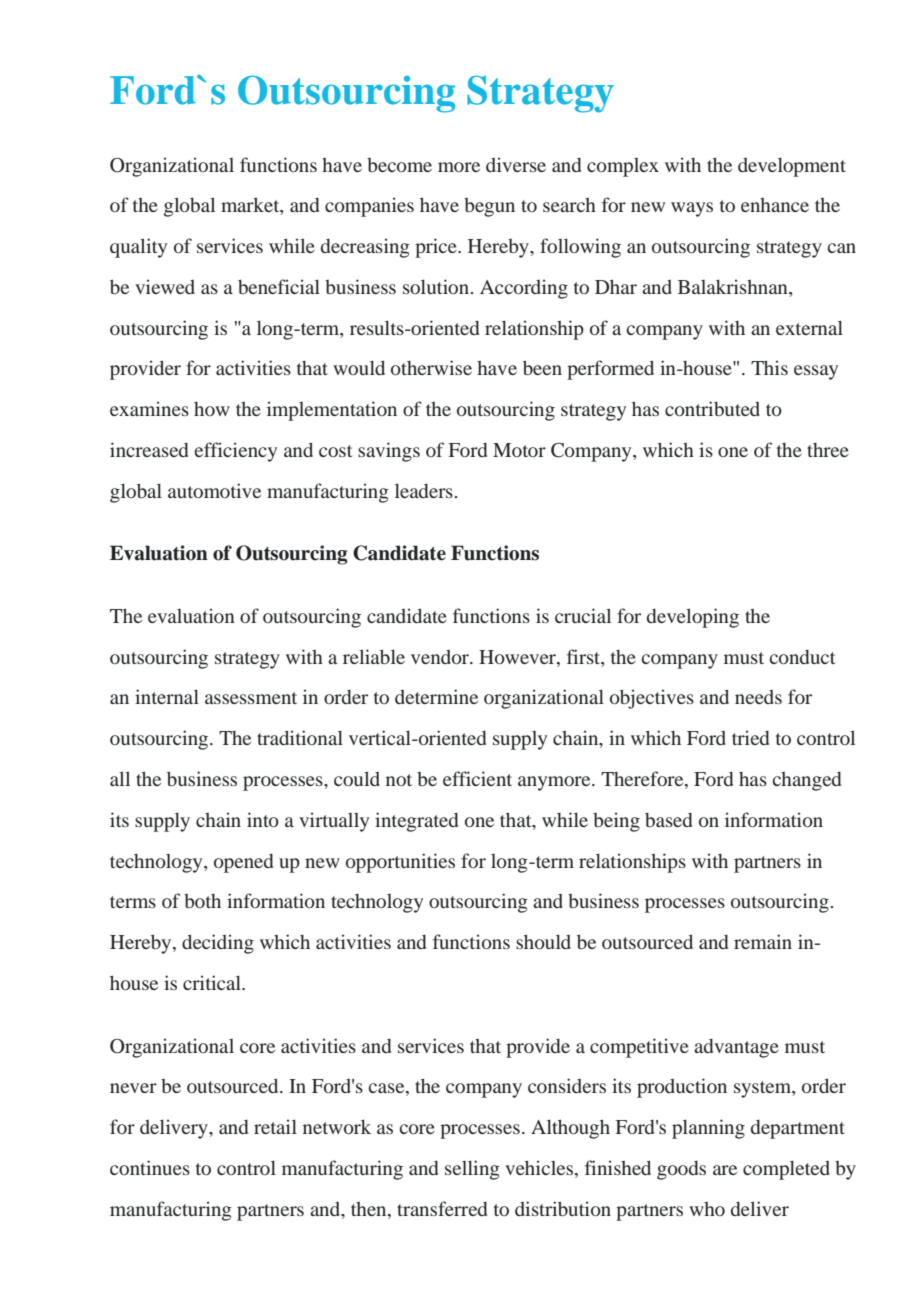  I want to click on are, so click(725, 1170).
